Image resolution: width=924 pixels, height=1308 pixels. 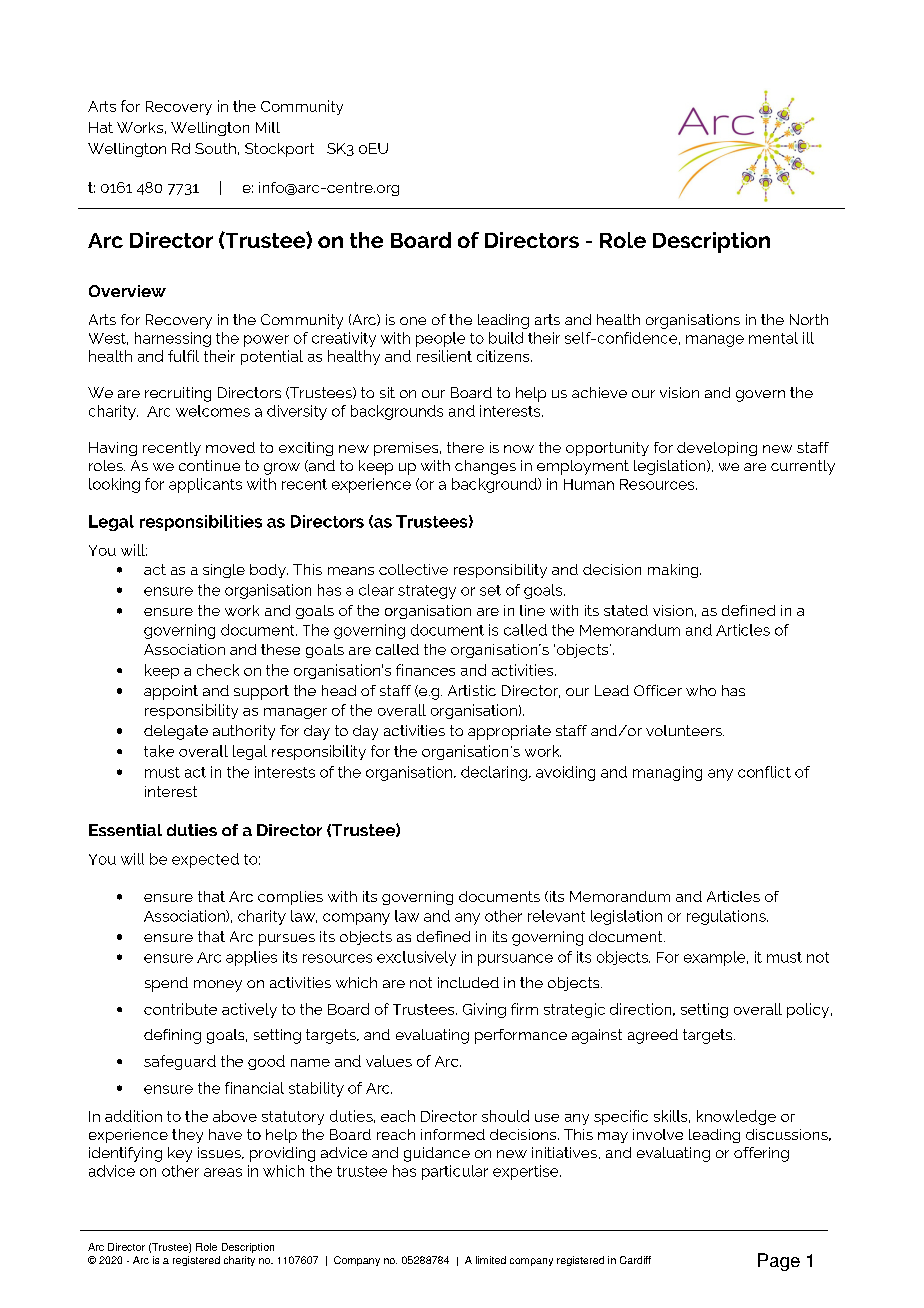 What do you see at coordinates (727, 917) in the image?
I see `regulations` at bounding box center [727, 917].
